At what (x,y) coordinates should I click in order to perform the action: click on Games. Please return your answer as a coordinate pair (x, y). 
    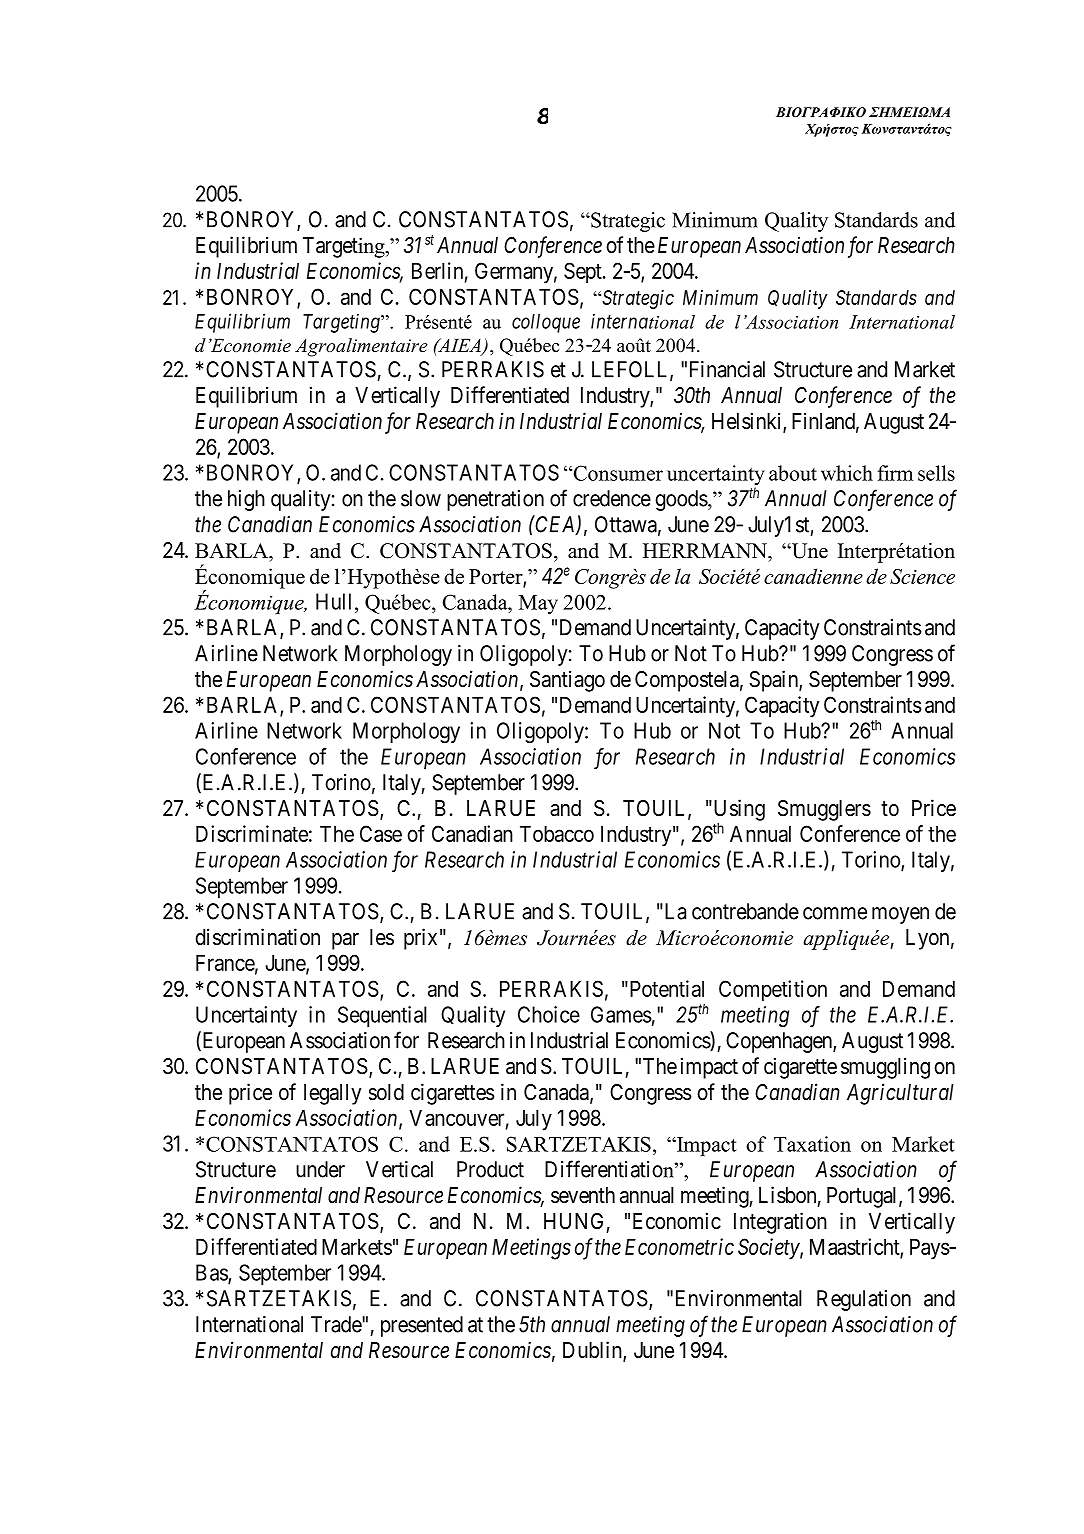
    Looking at the image, I should click on (621, 1014).
